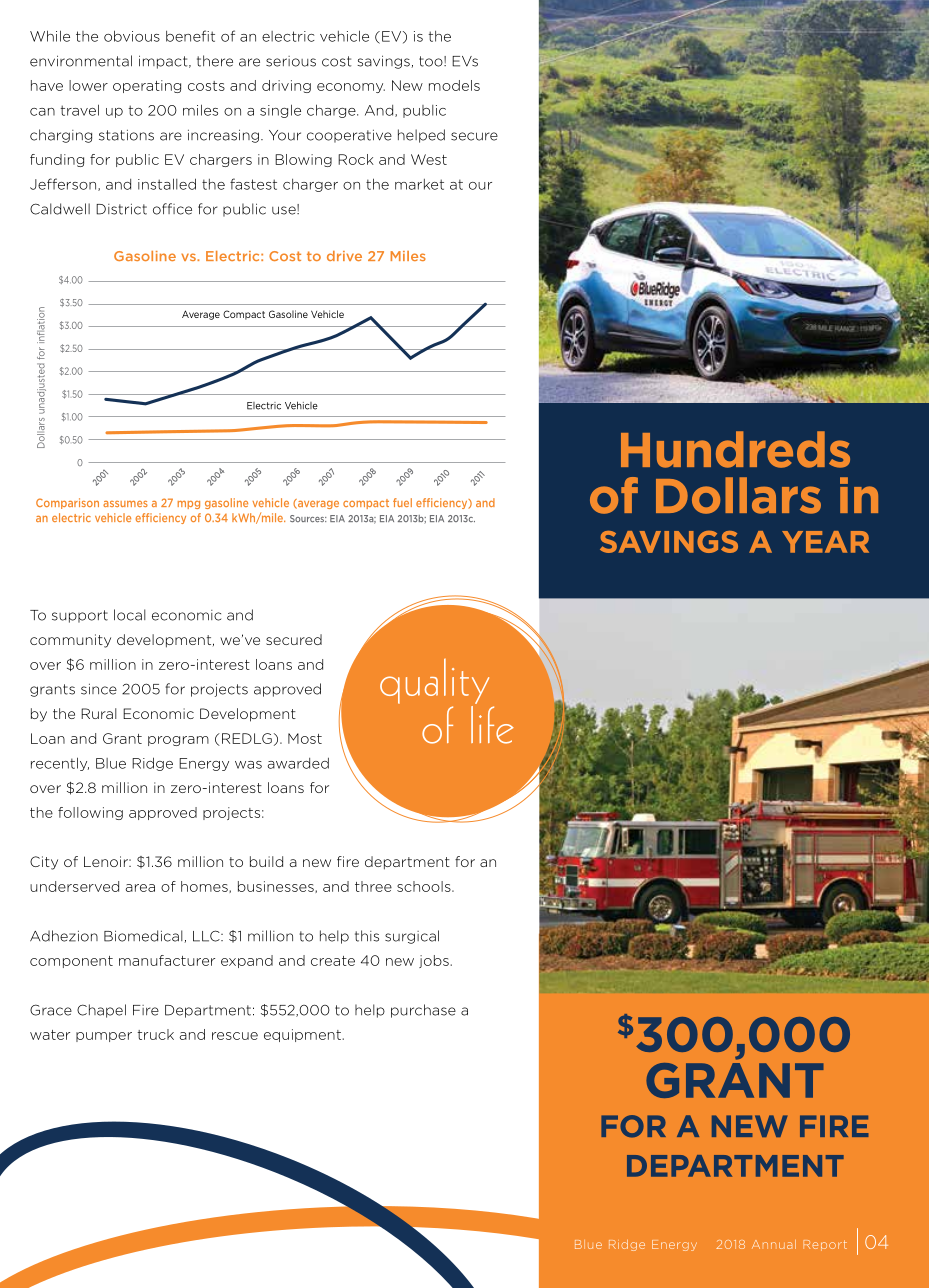  I want to click on YEAR, so click(825, 542).
